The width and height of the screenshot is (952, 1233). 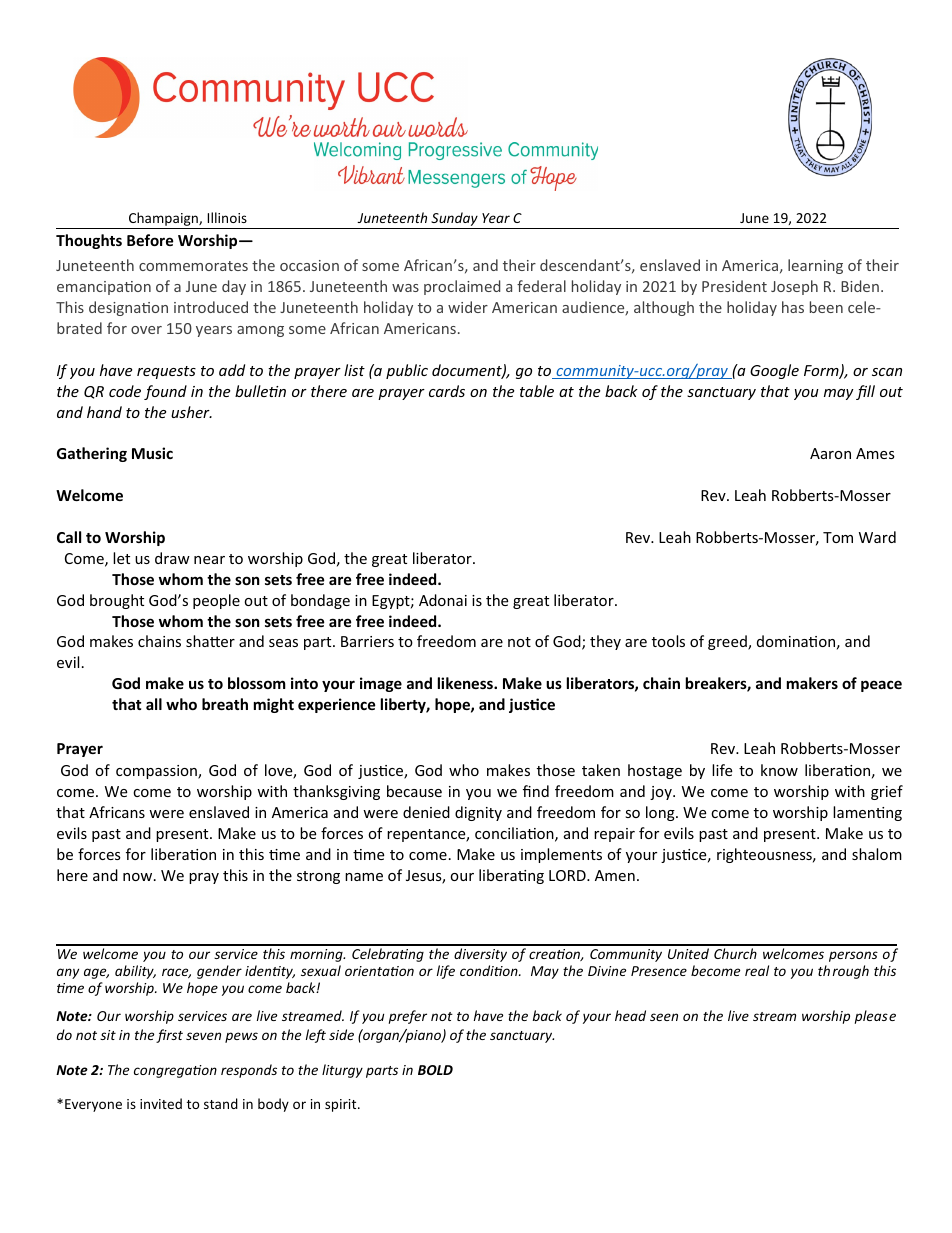 I want to click on Sunday, so click(x=454, y=220).
